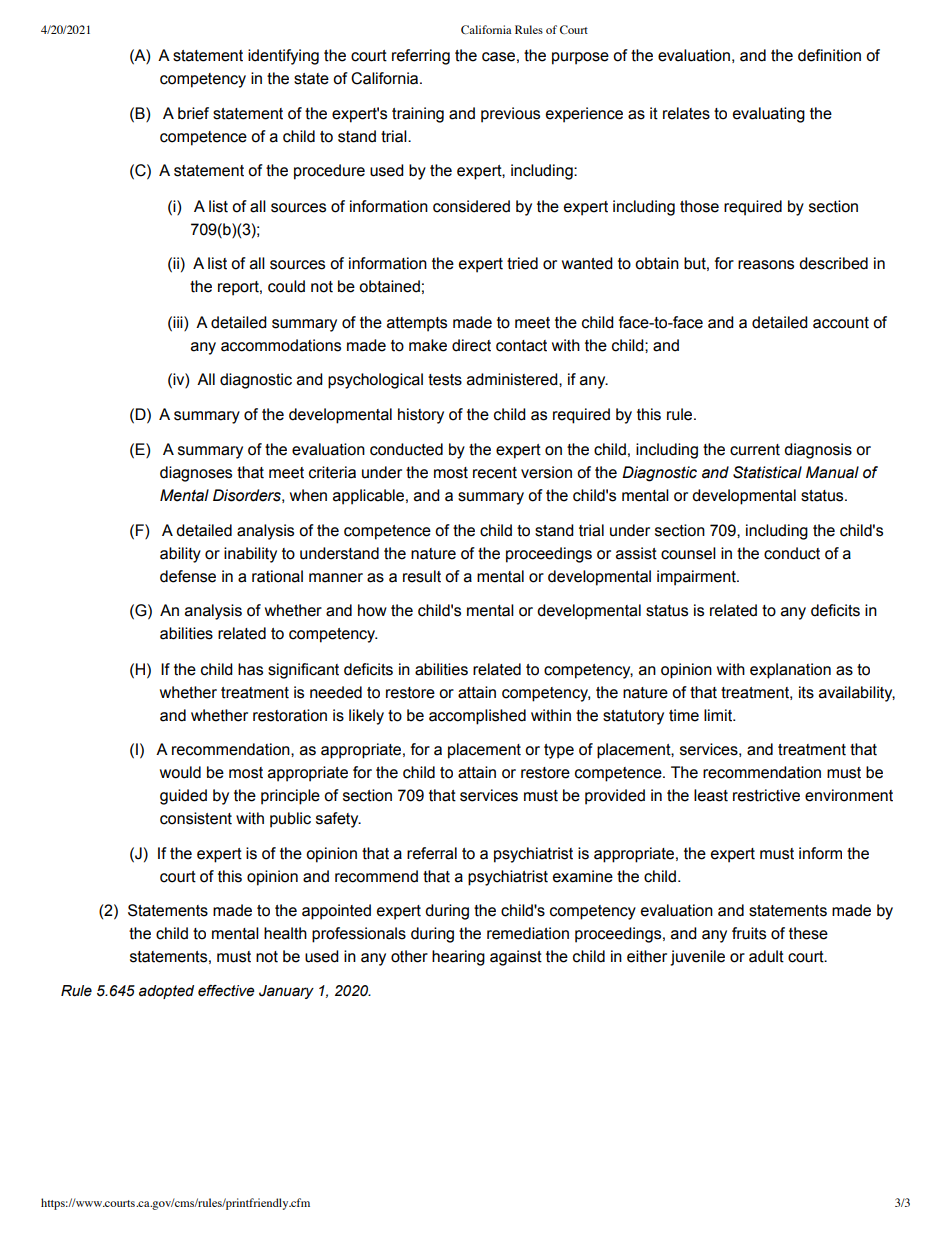 The width and height of the image is (952, 1233). What do you see at coordinates (769, 115) in the image?
I see `evaluating` at bounding box center [769, 115].
